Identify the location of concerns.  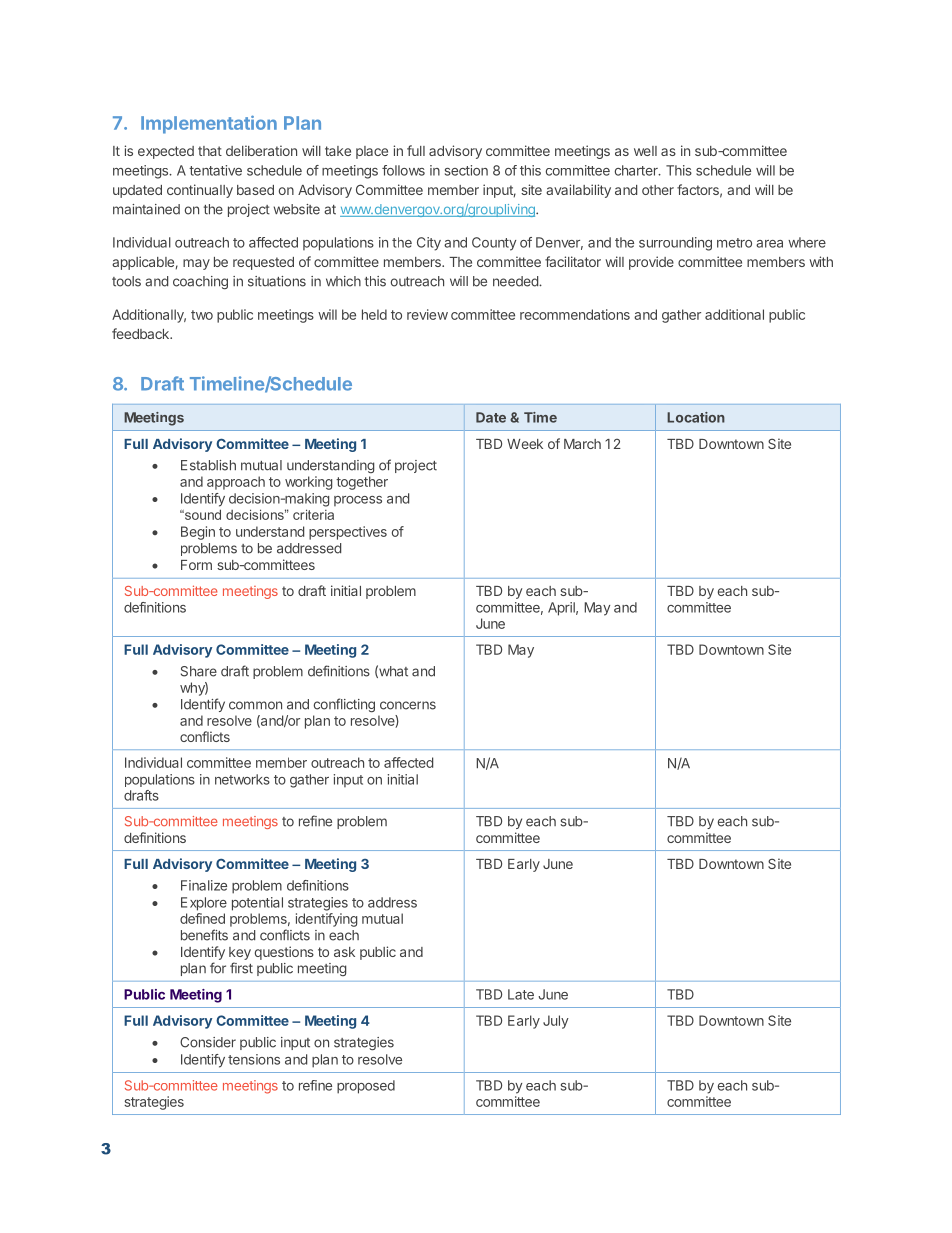
(408, 705).
